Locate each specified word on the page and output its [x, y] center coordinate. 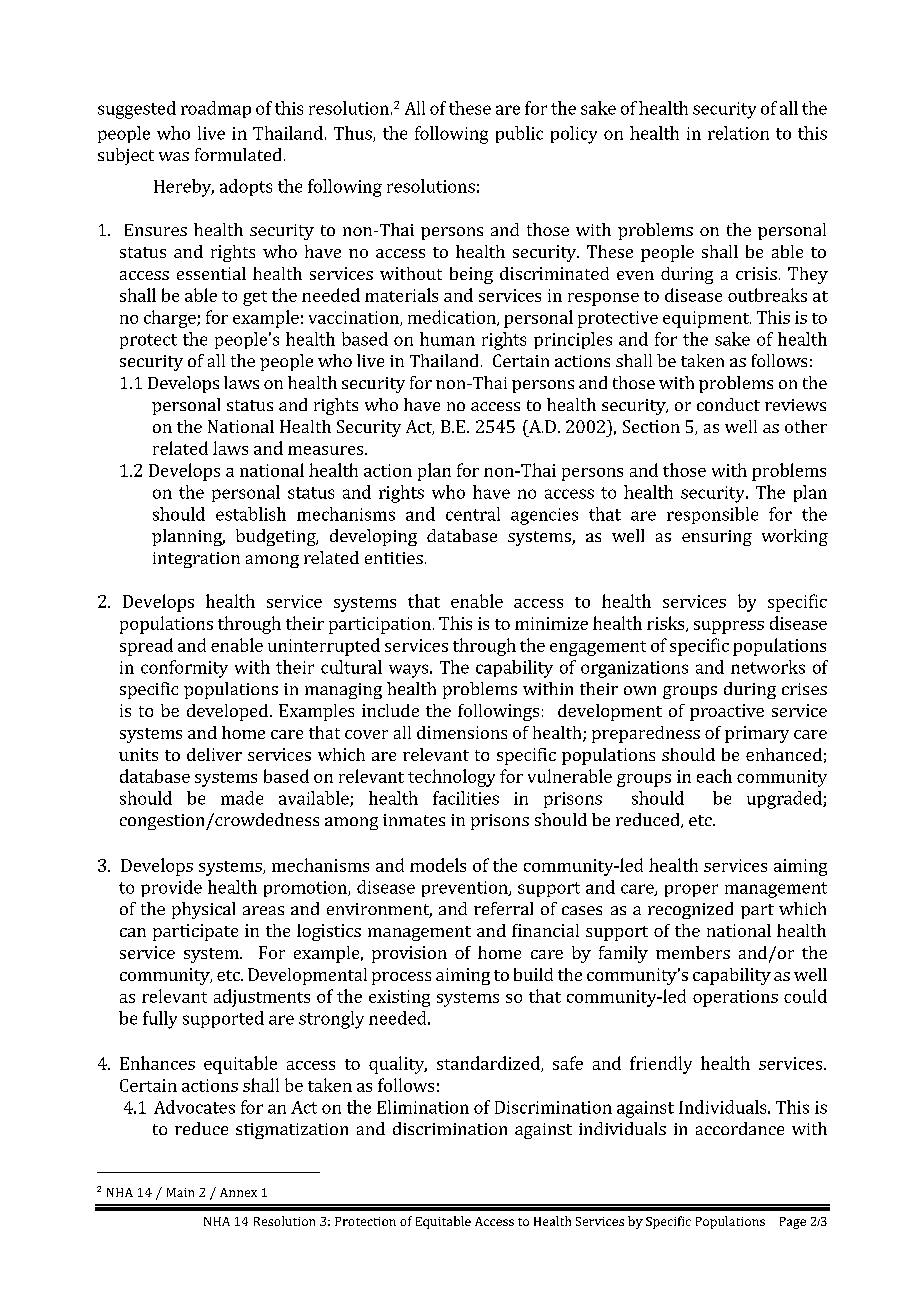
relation [738, 133]
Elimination [423, 1107]
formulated [238, 154]
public [519, 134]
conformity [184, 669]
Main [180, 1192]
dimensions [462, 732]
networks [768, 667]
